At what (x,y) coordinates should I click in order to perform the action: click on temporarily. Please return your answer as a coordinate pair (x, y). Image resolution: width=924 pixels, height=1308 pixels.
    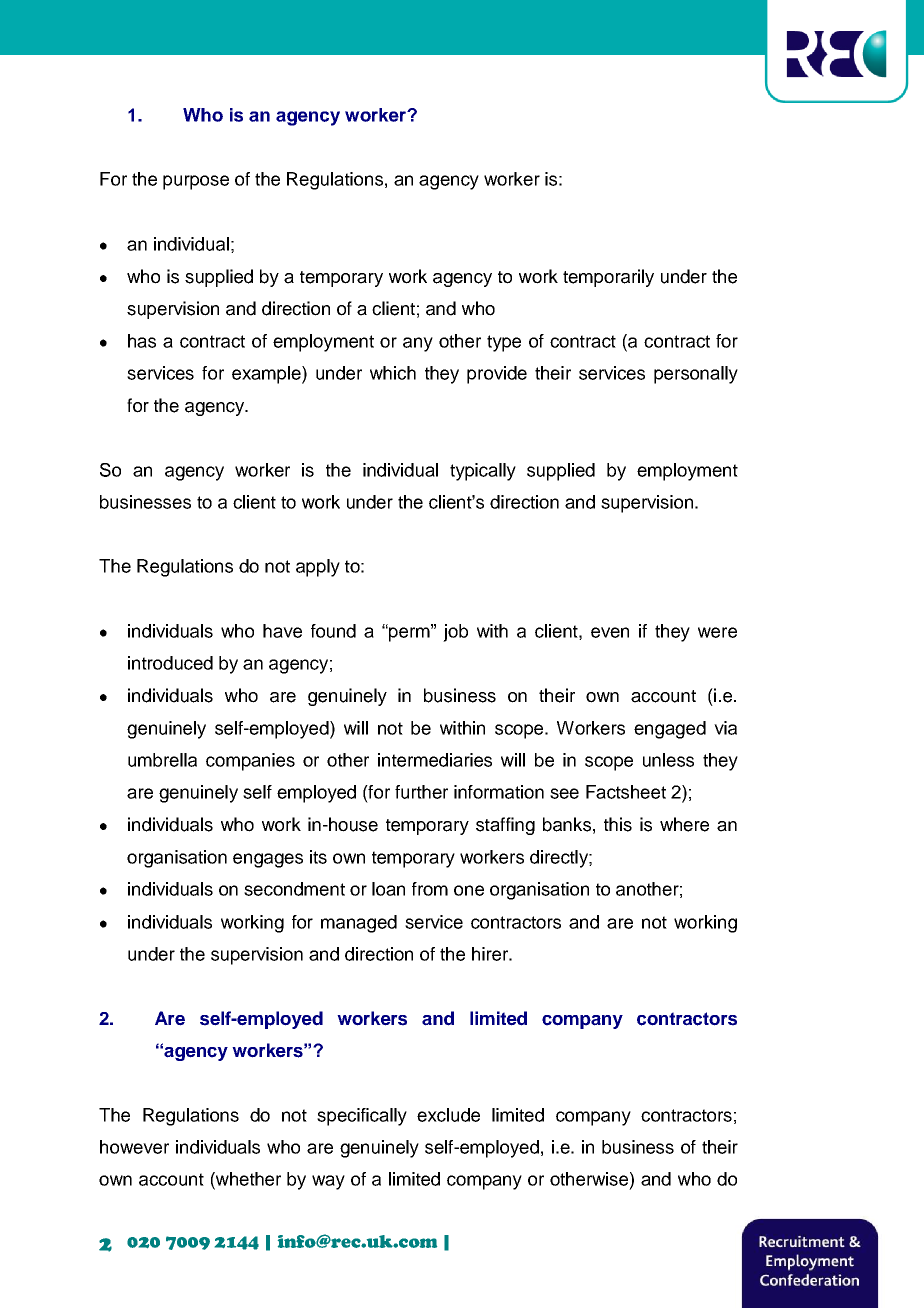
    Looking at the image, I should click on (608, 278).
